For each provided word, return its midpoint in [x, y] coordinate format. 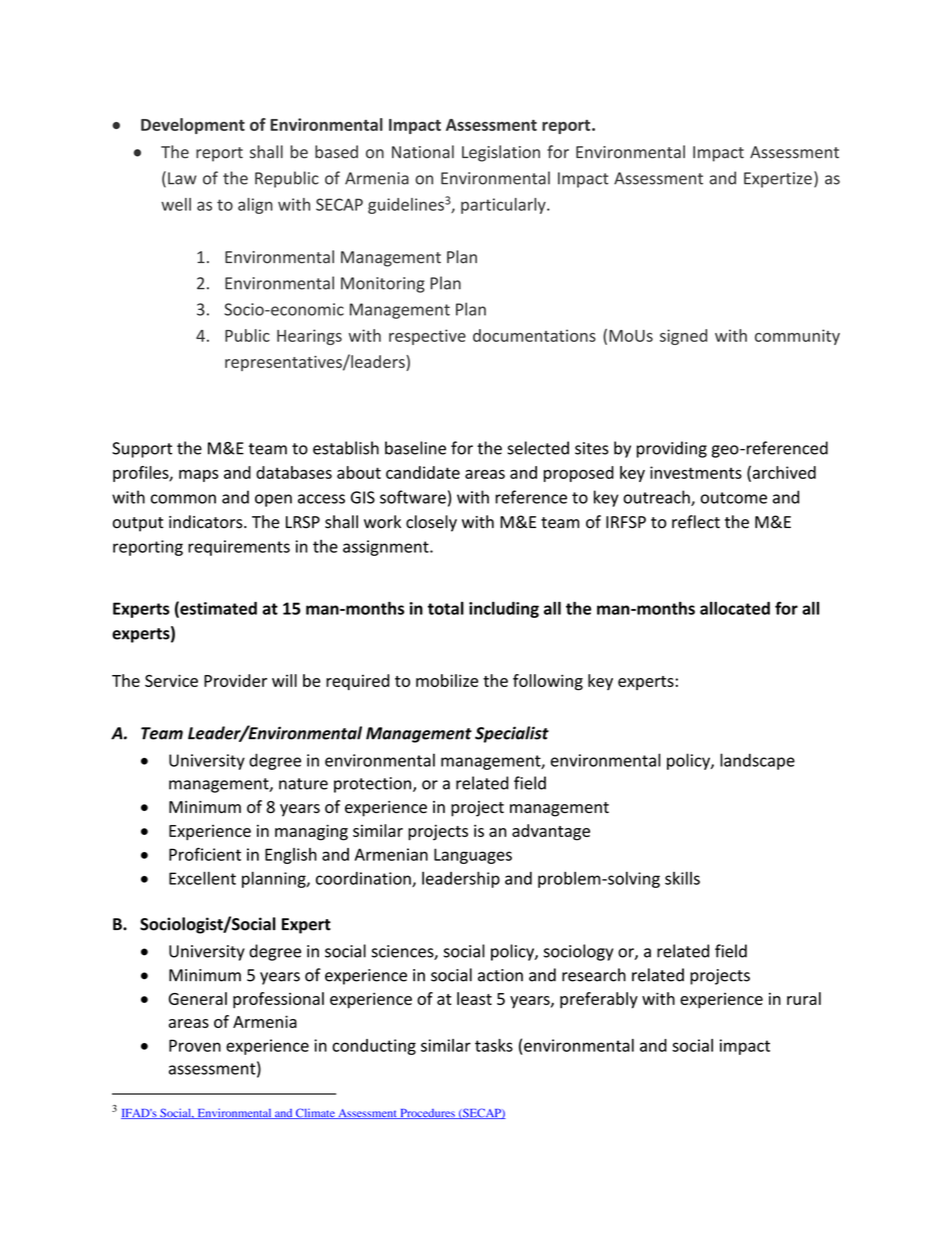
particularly [504, 206]
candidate [423, 472]
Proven [195, 1045]
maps [198, 476]
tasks [494, 1045]
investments [696, 472]
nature [303, 784]
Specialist [512, 734]
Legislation [501, 153]
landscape [757, 761]
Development [193, 126]
